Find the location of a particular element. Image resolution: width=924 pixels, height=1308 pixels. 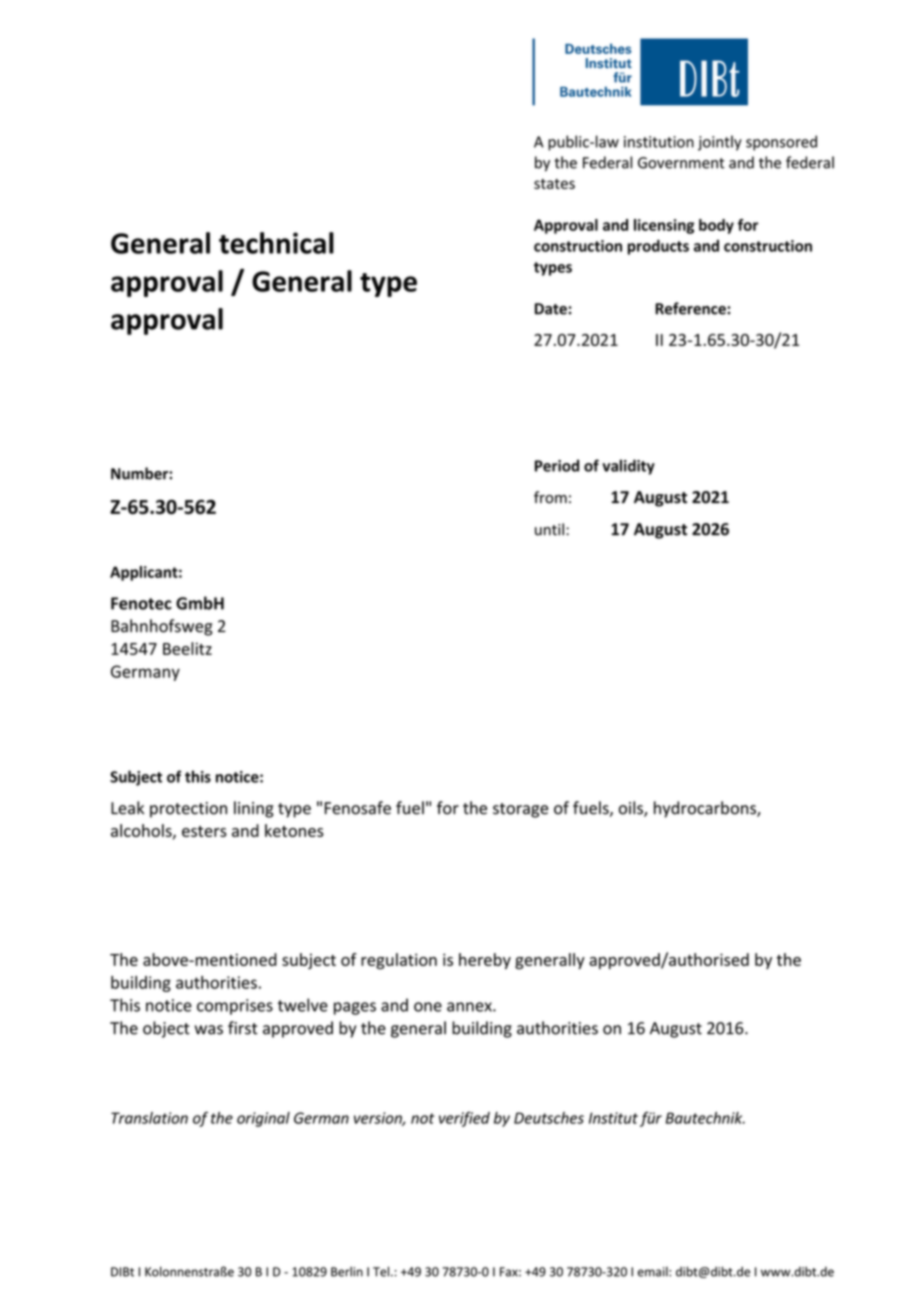

storage is located at coordinates (520, 810).
